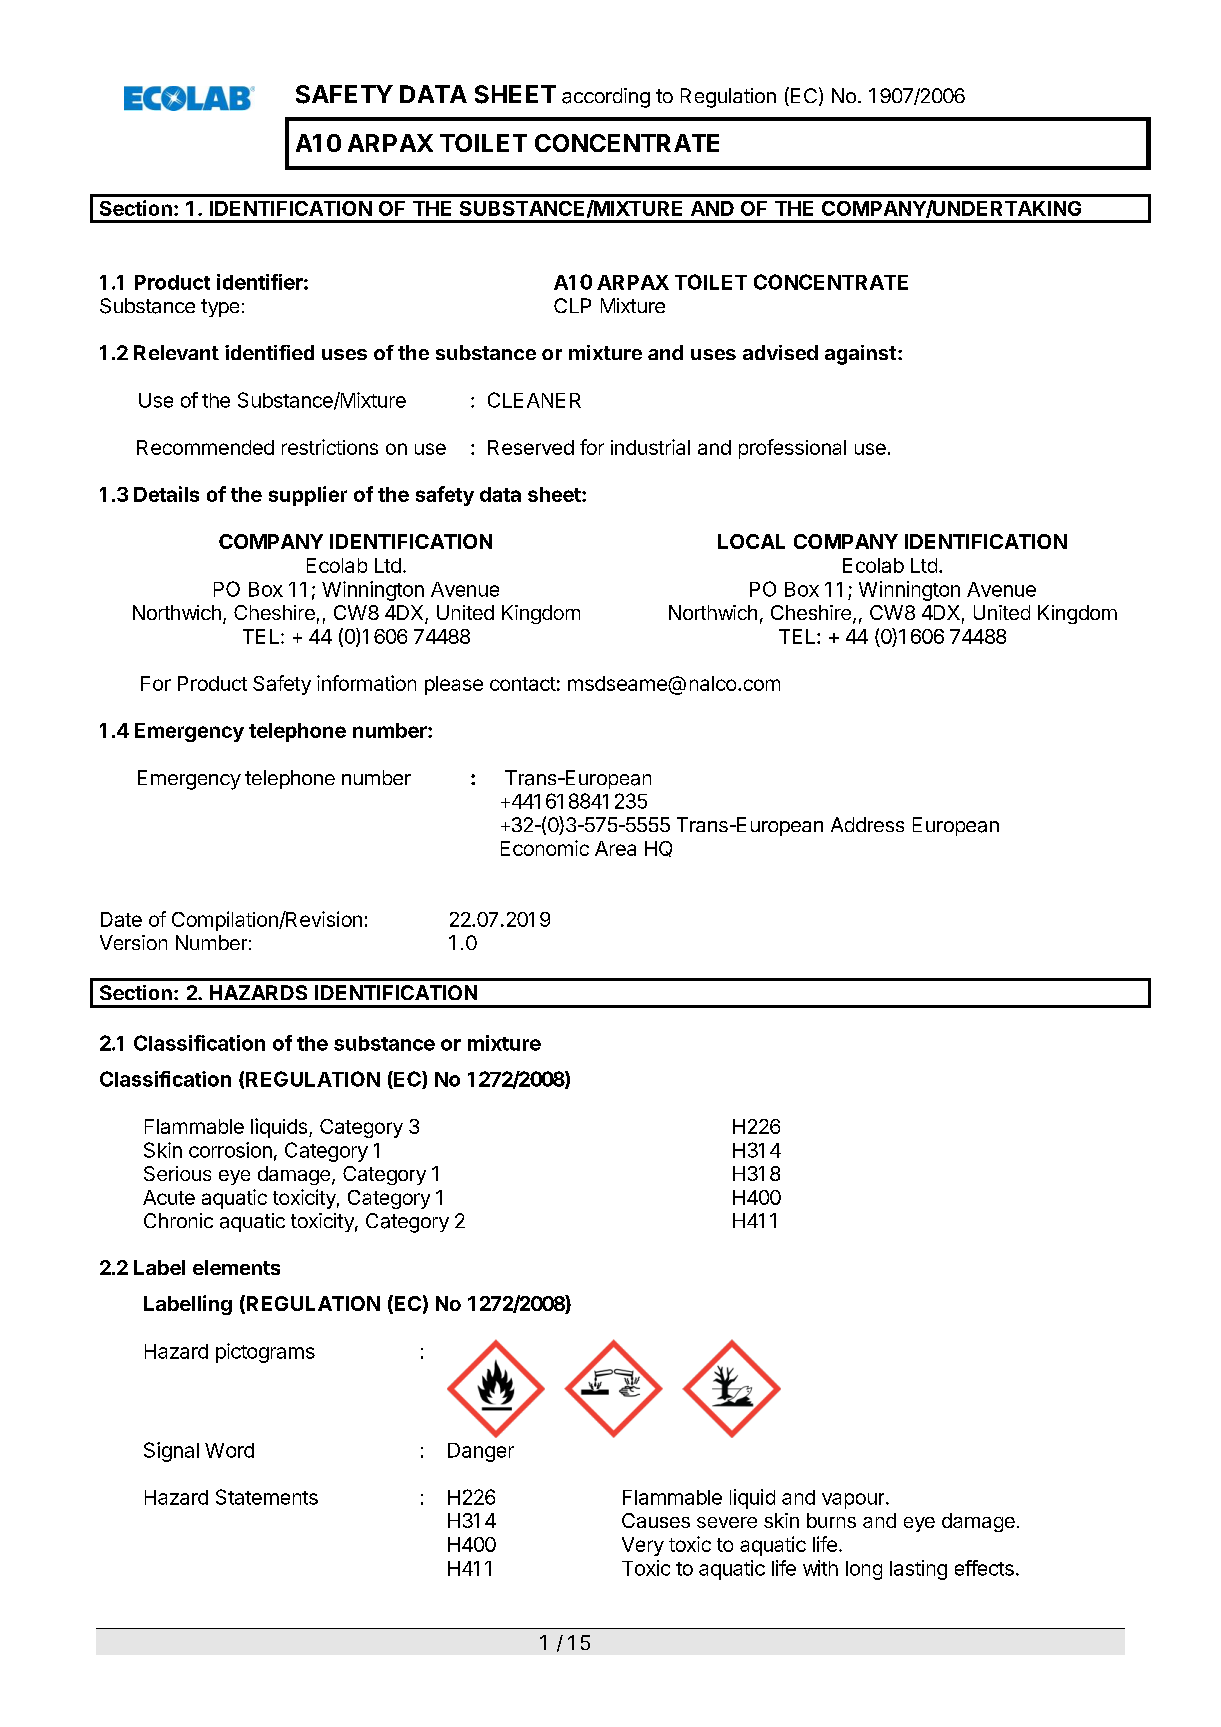 This screenshot has width=1221, height=1727. I want to click on Statements, so click(267, 1497).
